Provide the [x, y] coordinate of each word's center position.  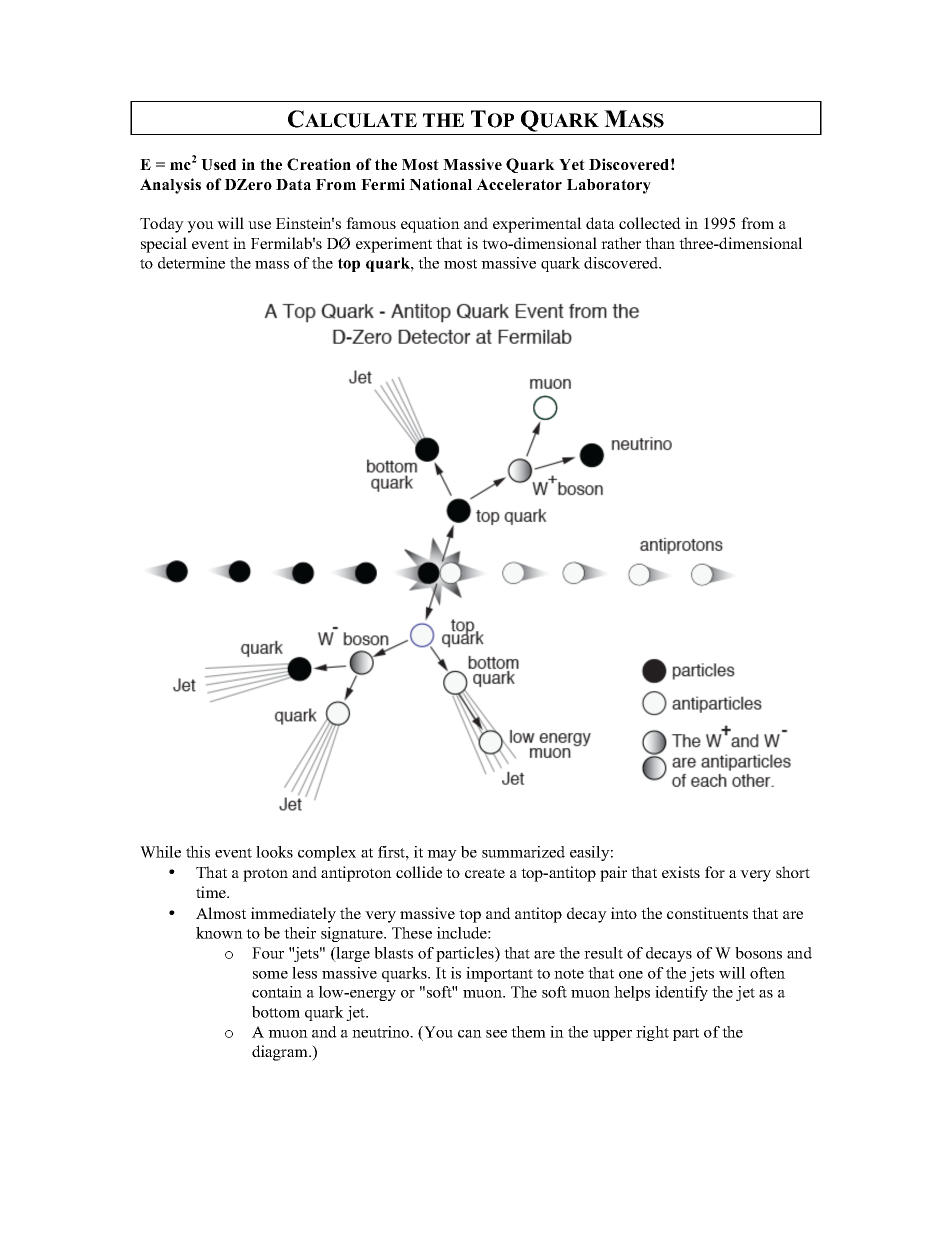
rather [621, 243]
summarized [523, 852]
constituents [707, 913]
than [660, 243]
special [164, 245]
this [198, 852]
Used [218, 165]
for [715, 872]
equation [430, 225]
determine [191, 263]
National [440, 184]
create [485, 873]
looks [274, 852]
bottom [276, 1012]
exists [681, 872]
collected [650, 223]
